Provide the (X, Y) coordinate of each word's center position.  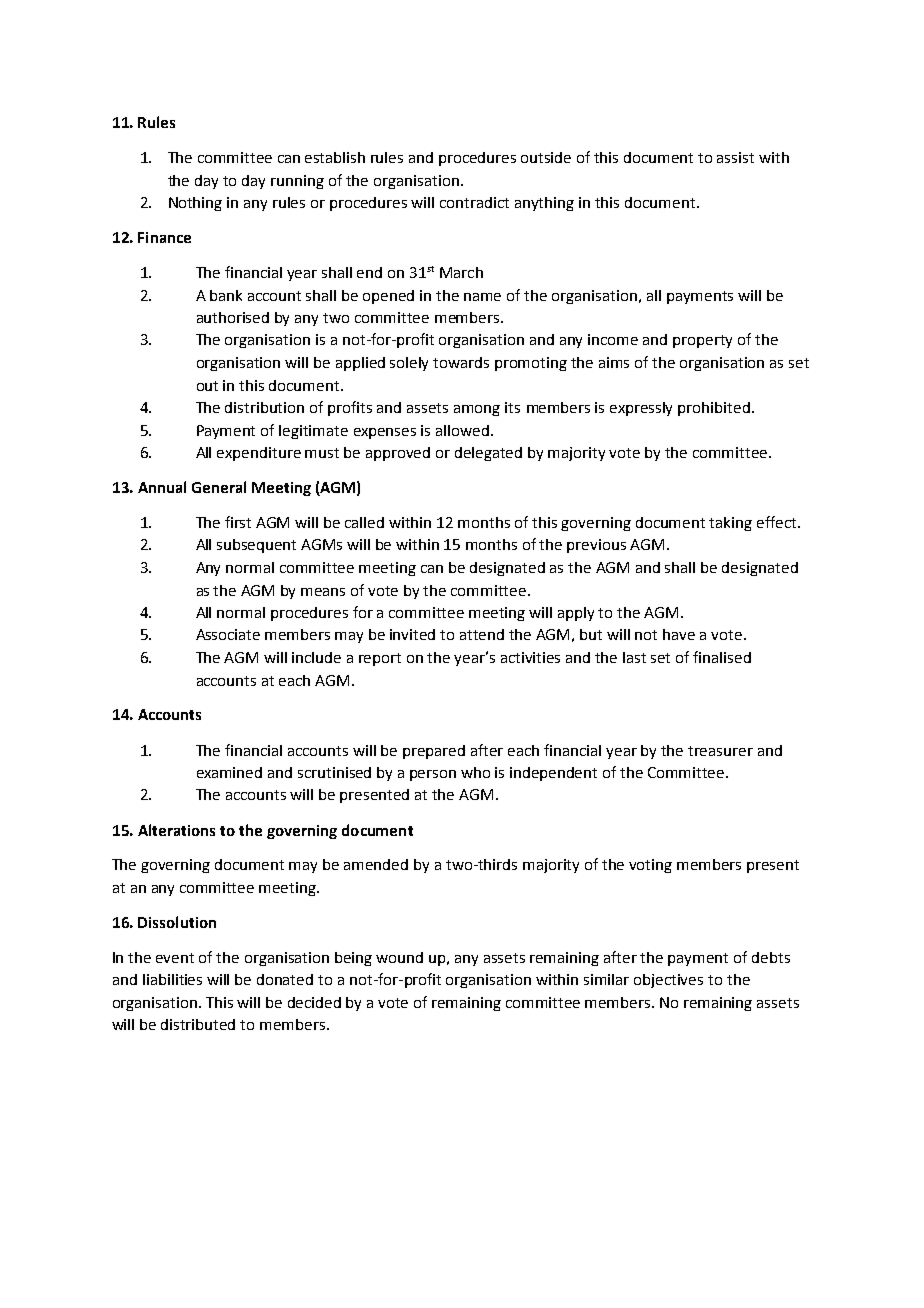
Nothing (195, 204)
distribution (264, 407)
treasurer (720, 751)
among (477, 410)
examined (229, 772)
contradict (474, 202)
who (475, 772)
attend (482, 634)
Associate (228, 634)
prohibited (714, 409)
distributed (198, 1024)
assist (735, 157)
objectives (668, 981)
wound (399, 957)
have (679, 634)
